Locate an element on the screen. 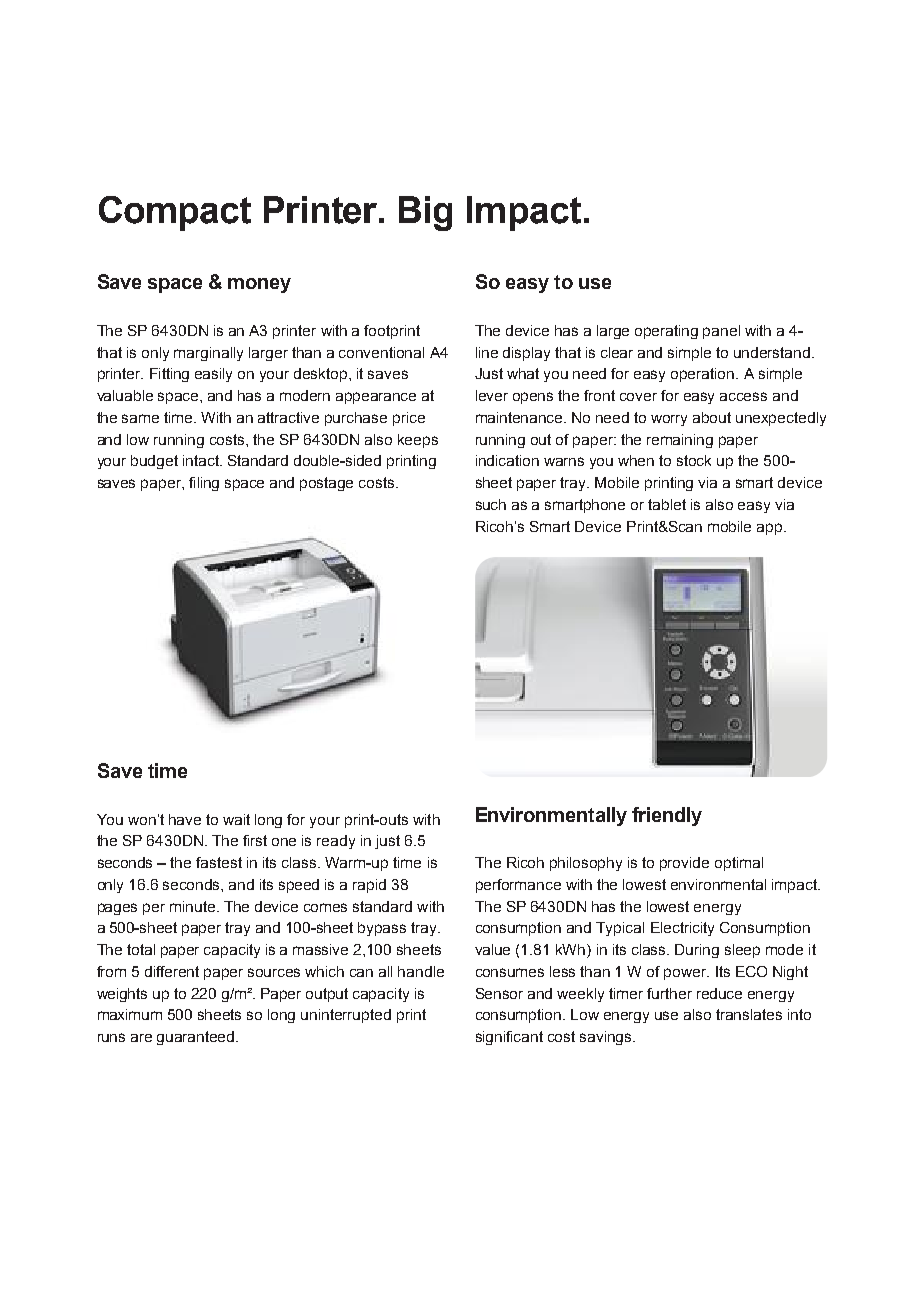 This screenshot has height=1308, width=924. guaranteed is located at coordinates (197, 1038).
